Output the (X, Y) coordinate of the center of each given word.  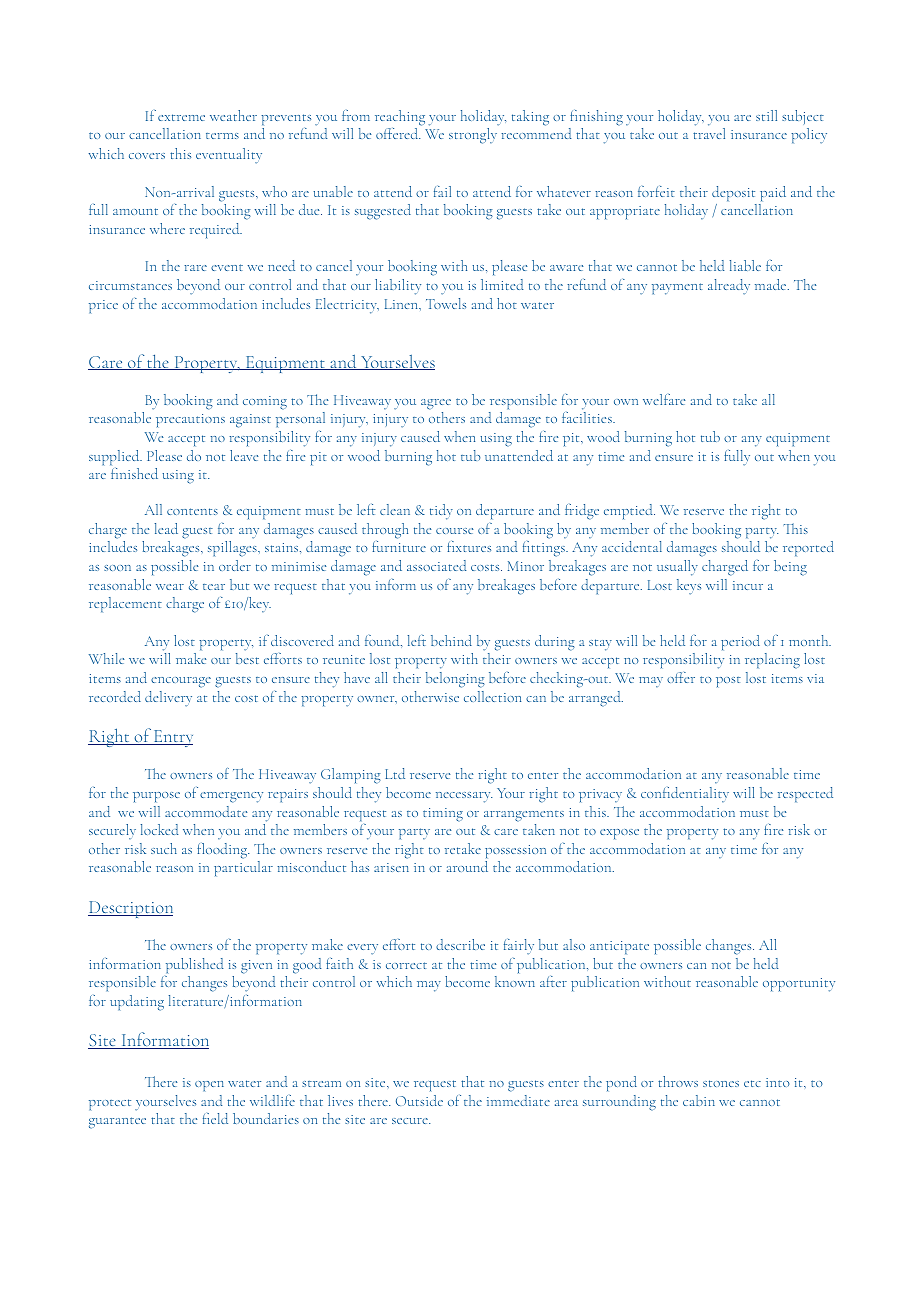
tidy (441, 512)
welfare (664, 399)
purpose (156, 797)
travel (709, 133)
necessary (464, 797)
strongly (473, 136)
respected (805, 794)
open (209, 1086)
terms (222, 136)
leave (244, 455)
